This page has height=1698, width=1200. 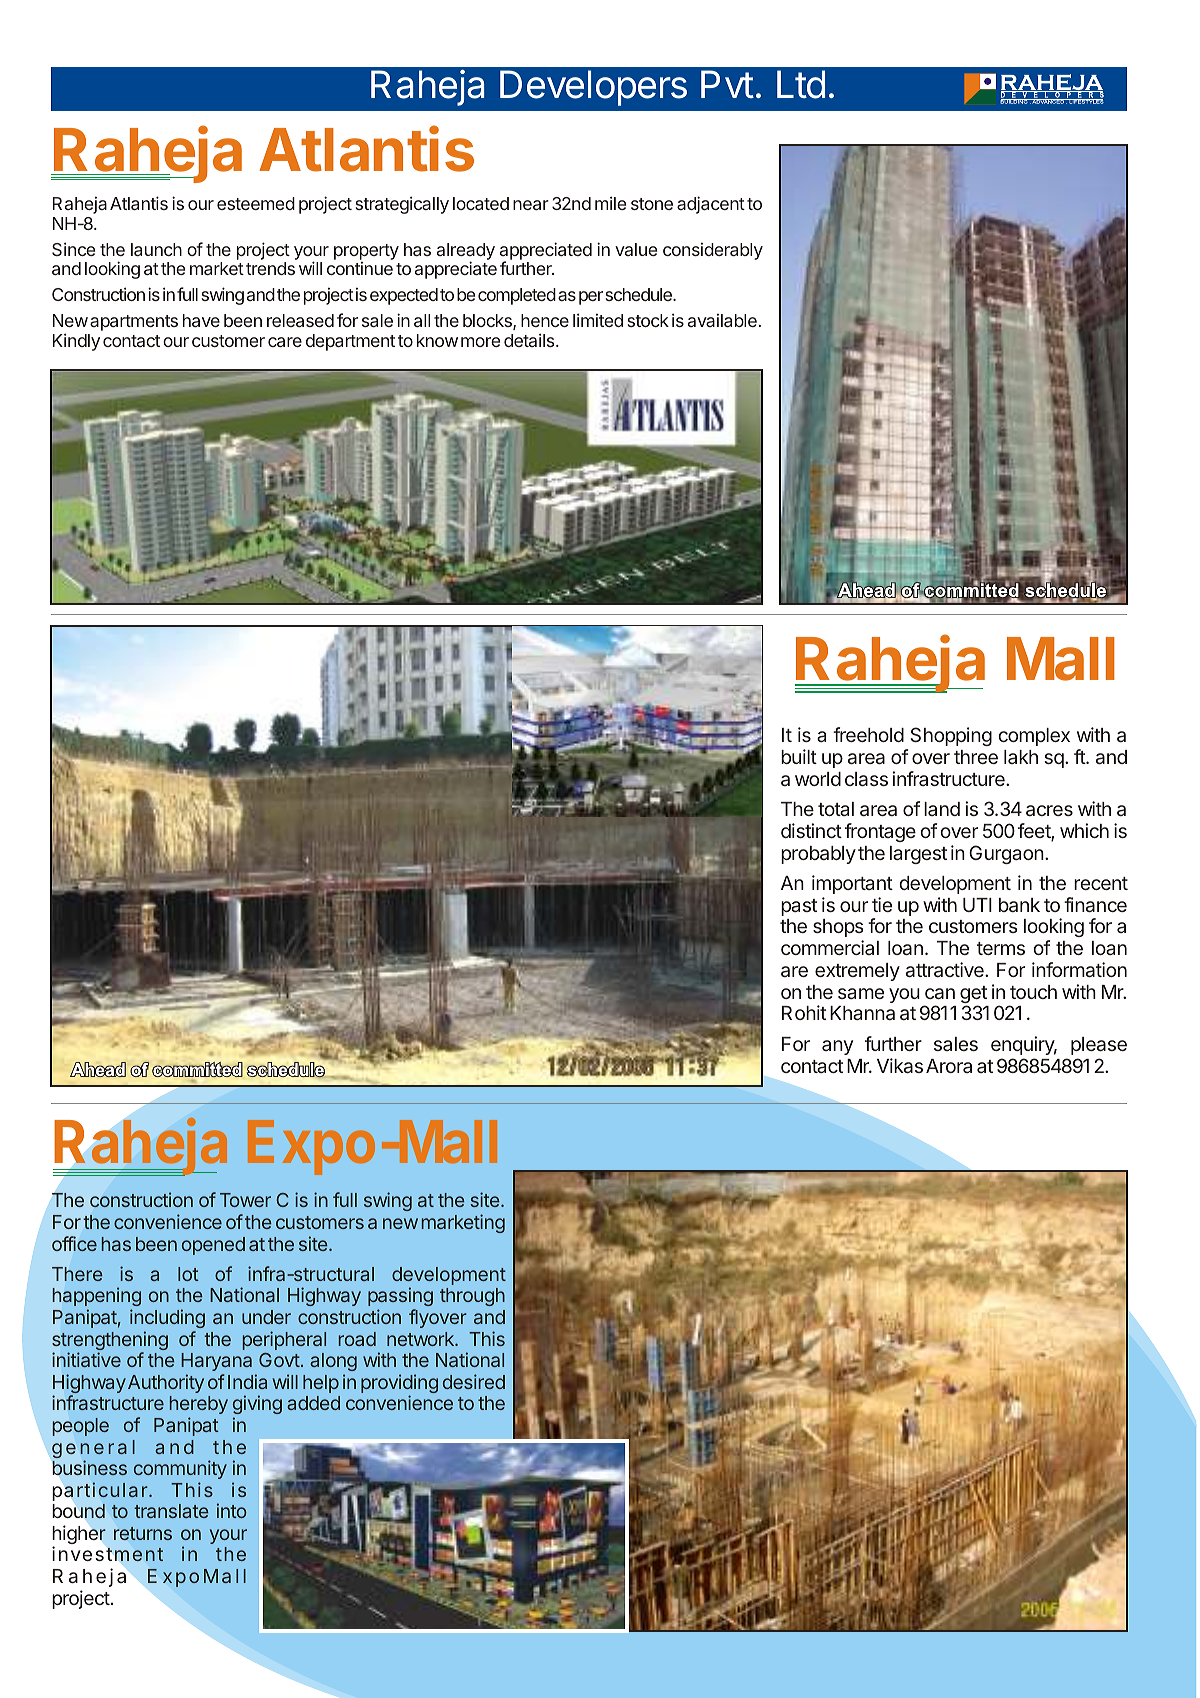 What do you see at coordinates (180, 1469) in the page?
I see `community` at bounding box center [180, 1469].
